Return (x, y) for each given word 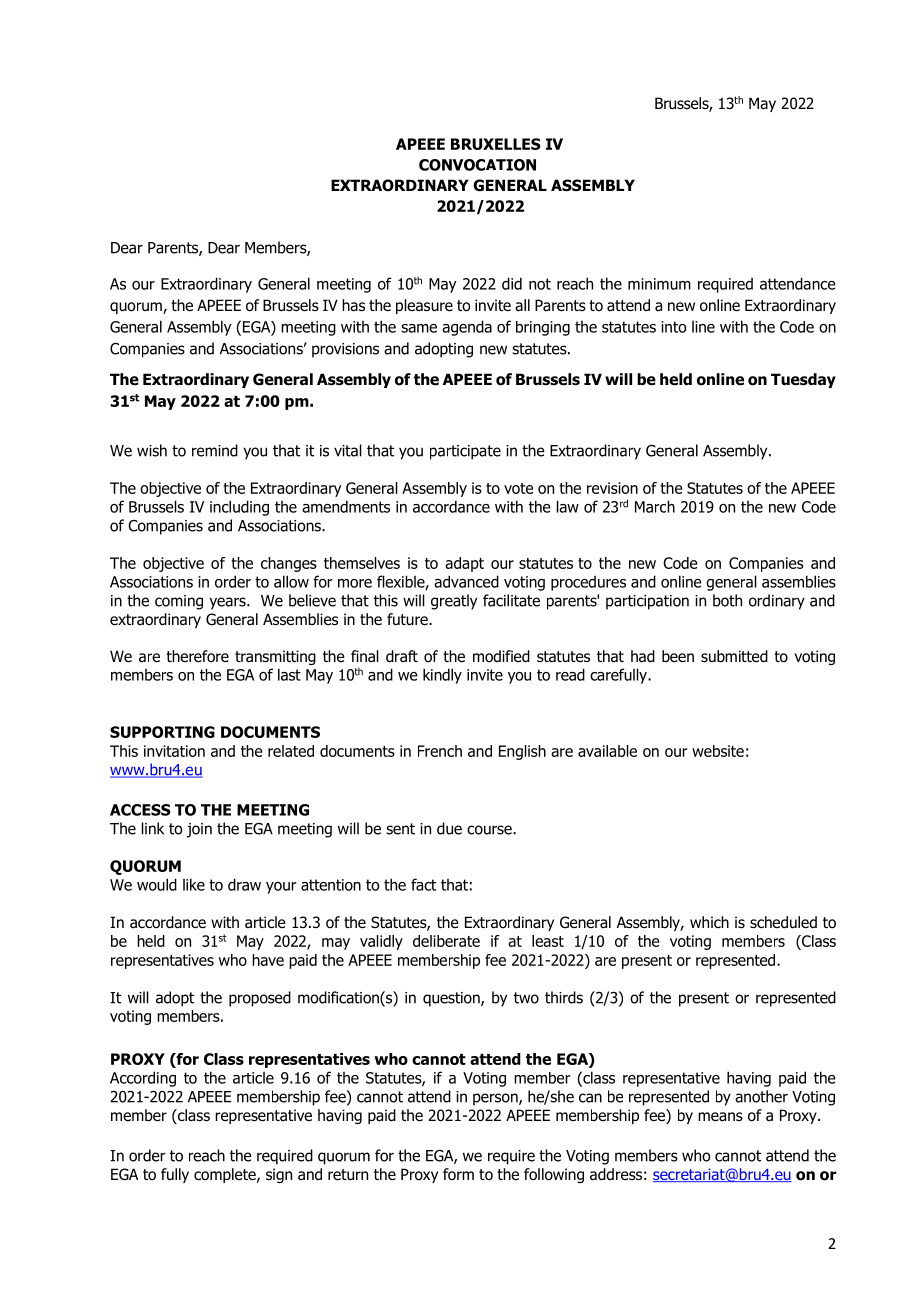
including (239, 508)
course (490, 830)
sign (279, 1175)
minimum (659, 284)
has (353, 305)
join (199, 830)
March (655, 506)
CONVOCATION (477, 165)
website (718, 751)
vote (518, 488)
